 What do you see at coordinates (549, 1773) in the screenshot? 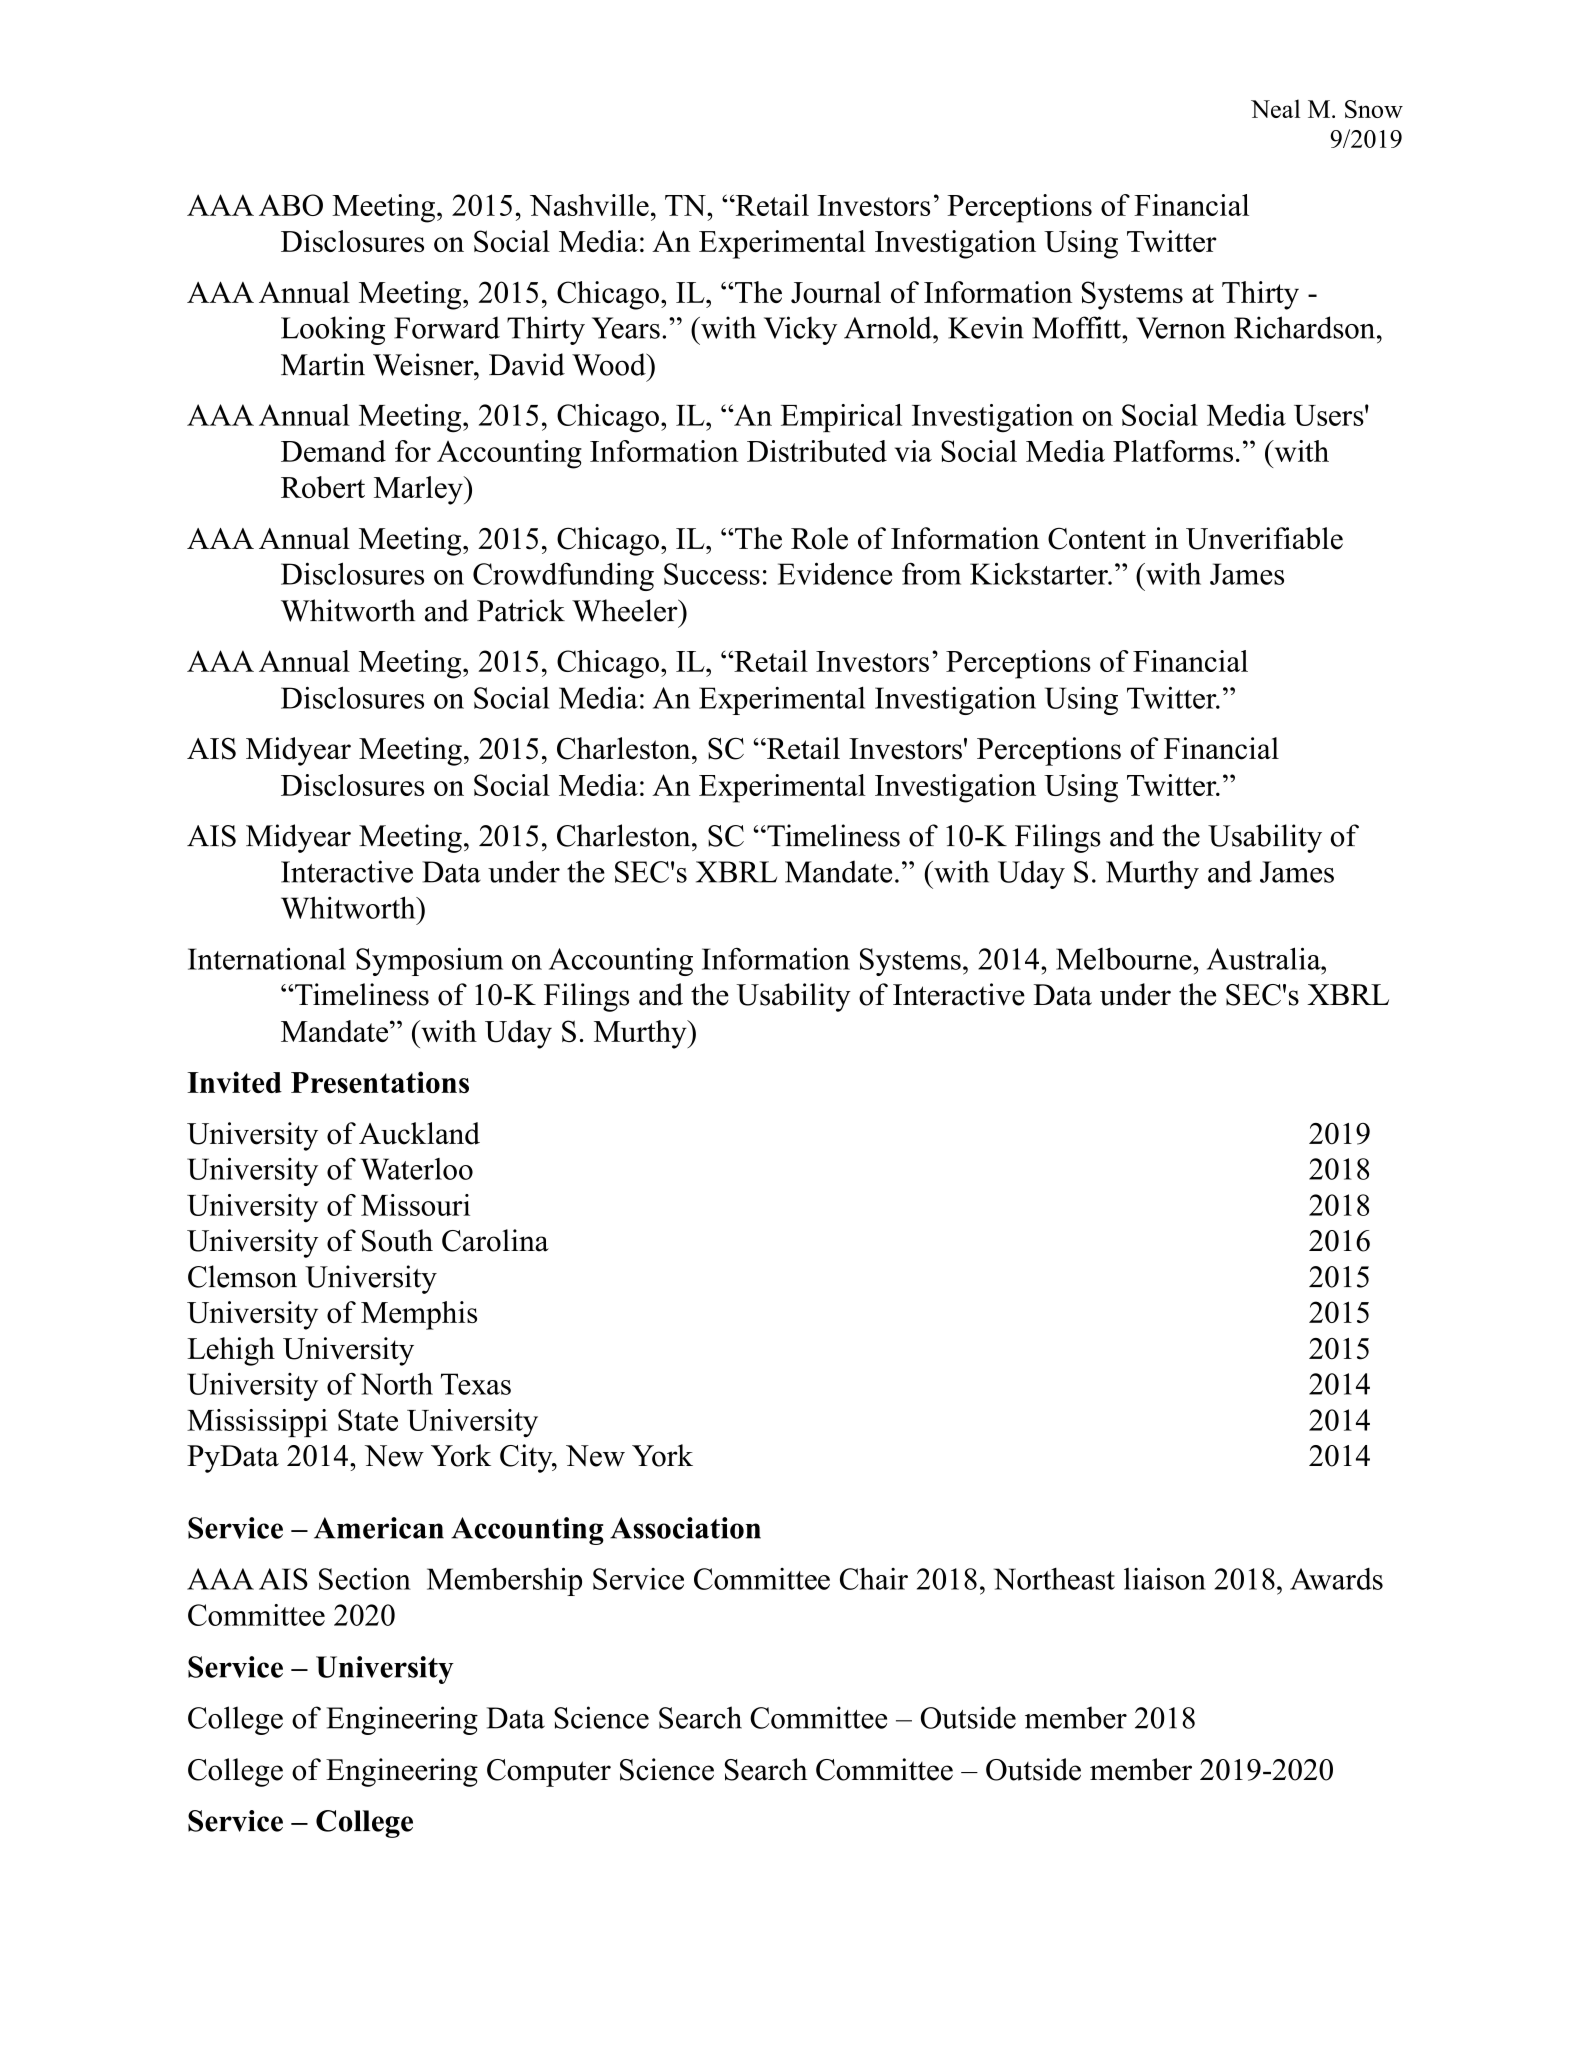
I see `Computer` at bounding box center [549, 1773].
